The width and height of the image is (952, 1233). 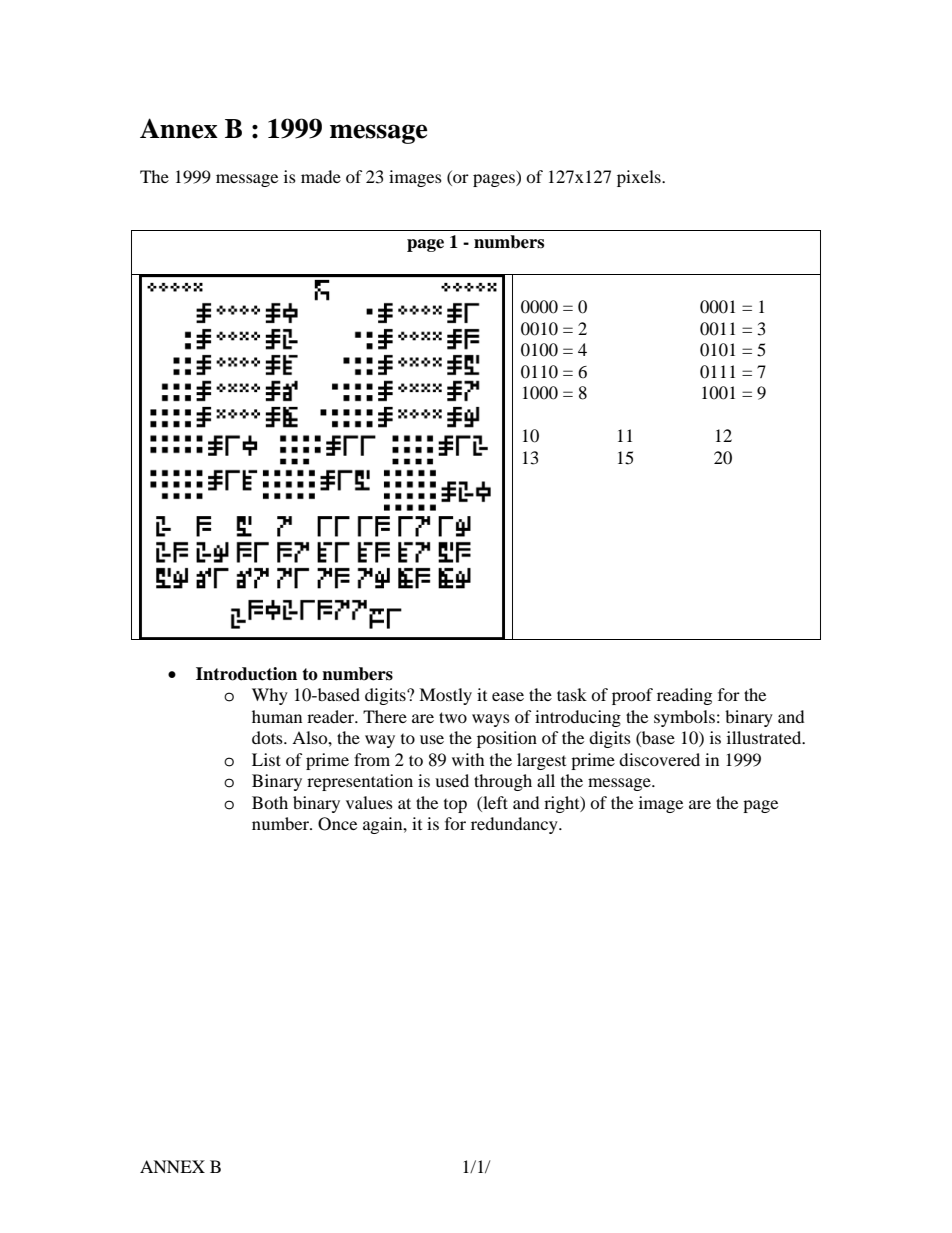 What do you see at coordinates (684, 718) in the image?
I see `symbols` at bounding box center [684, 718].
